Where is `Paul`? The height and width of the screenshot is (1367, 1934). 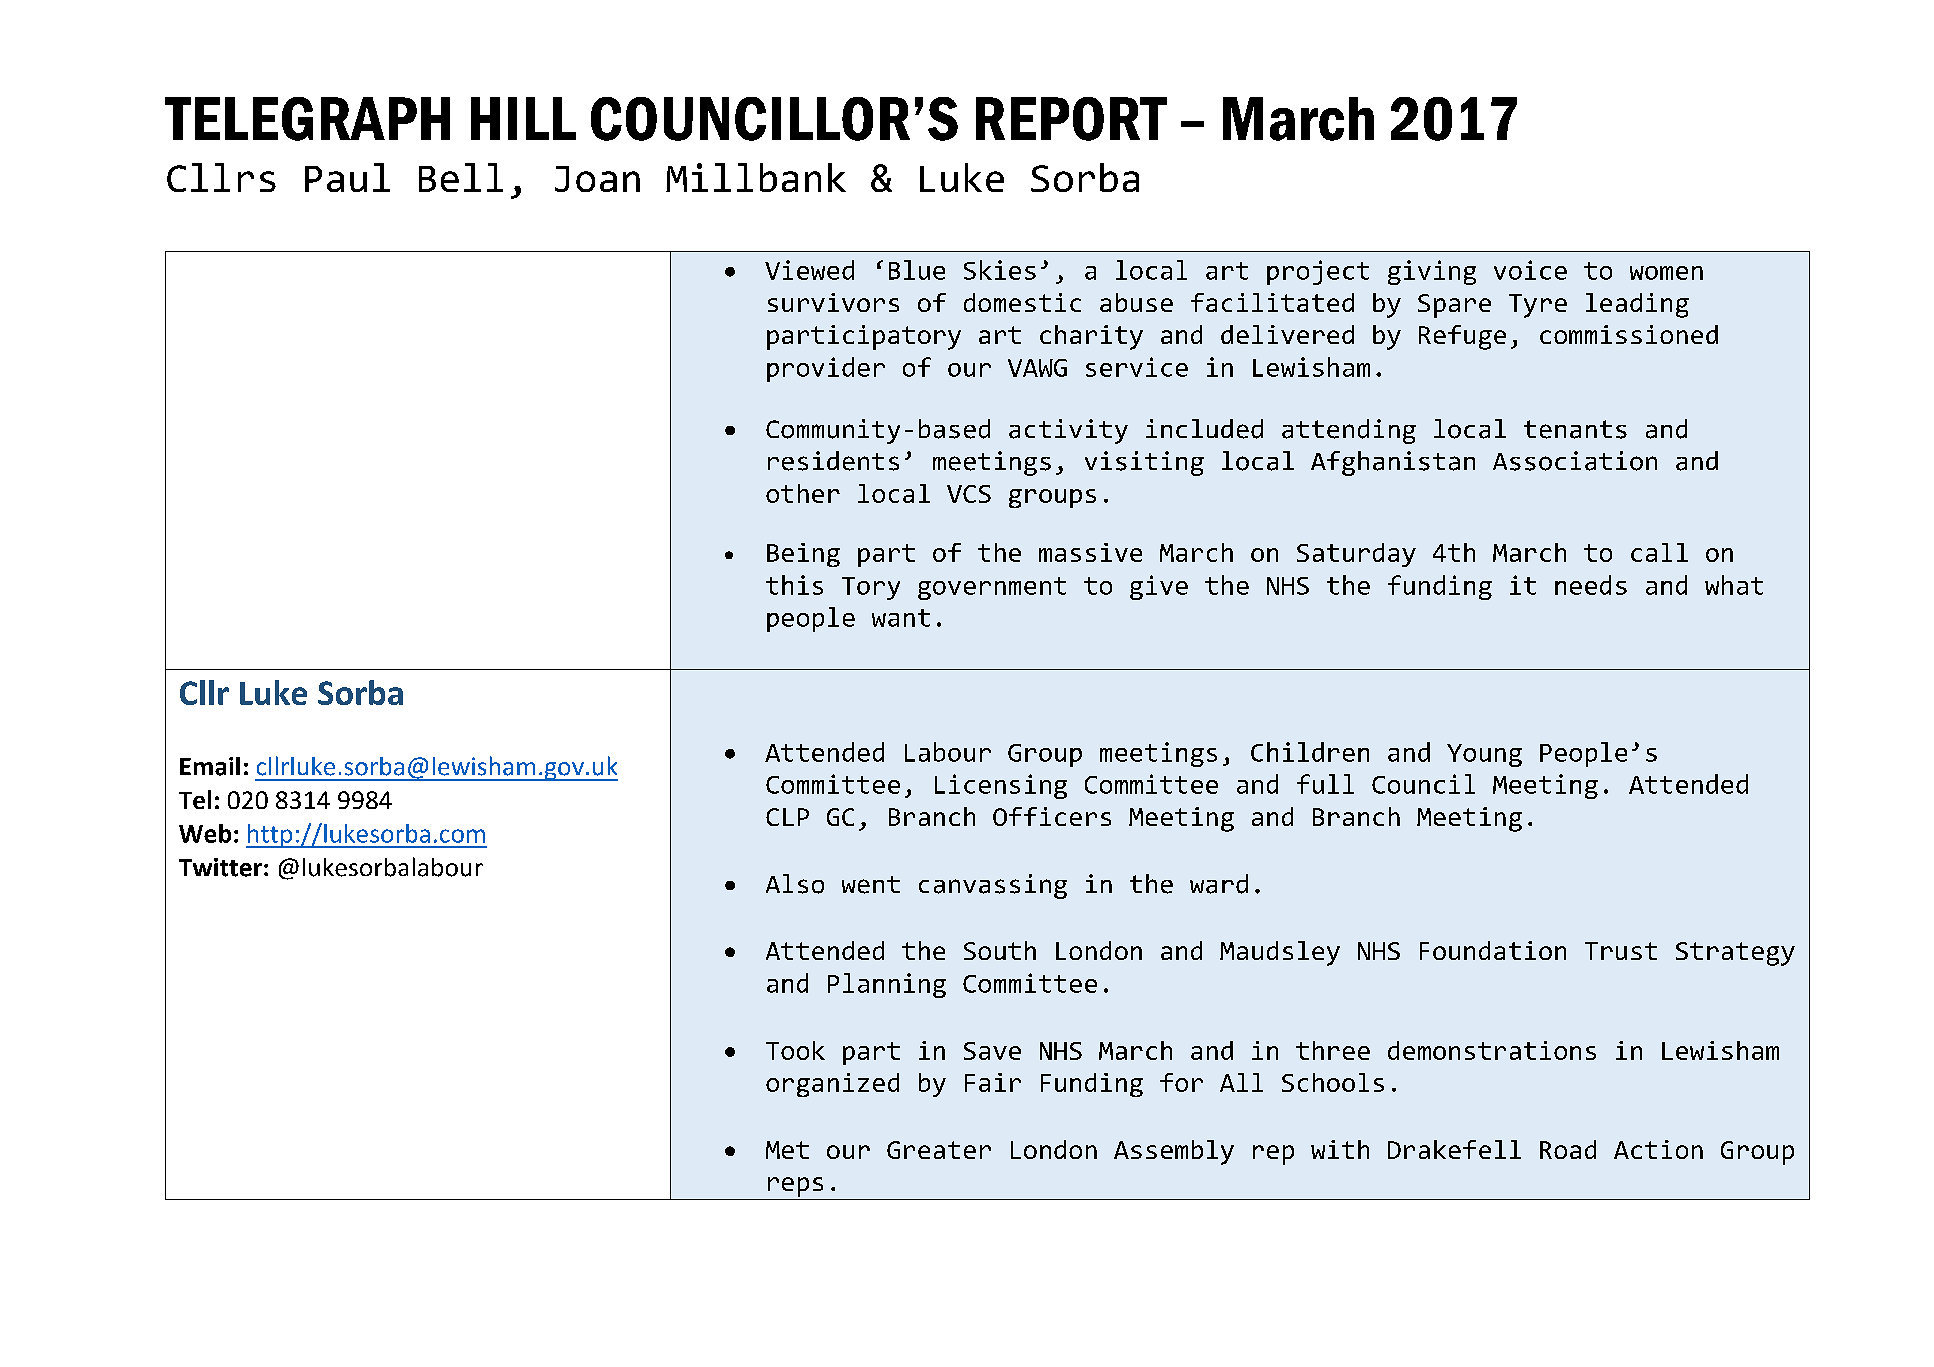 Paul is located at coordinates (347, 177).
